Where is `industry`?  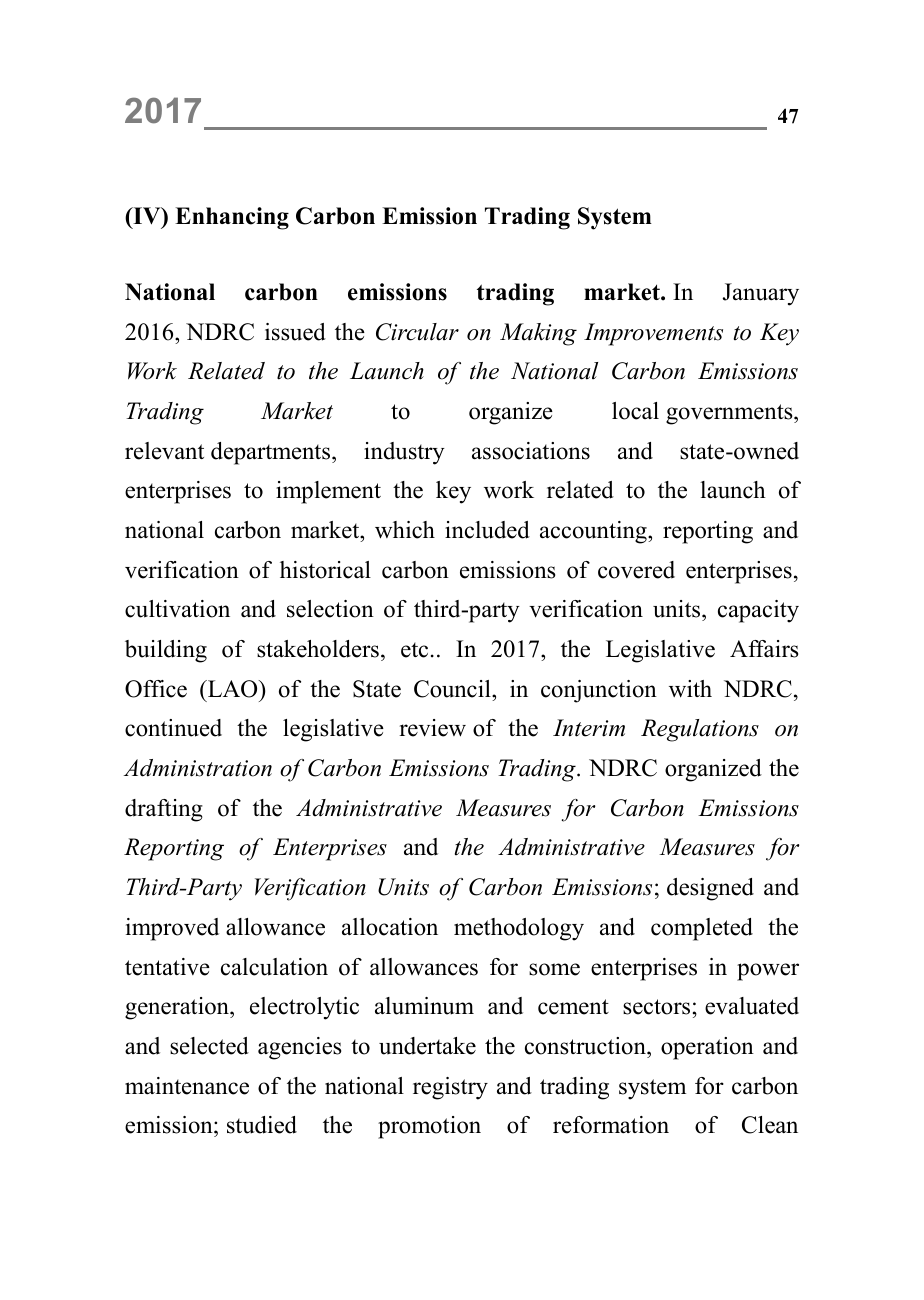 industry is located at coordinates (404, 453).
